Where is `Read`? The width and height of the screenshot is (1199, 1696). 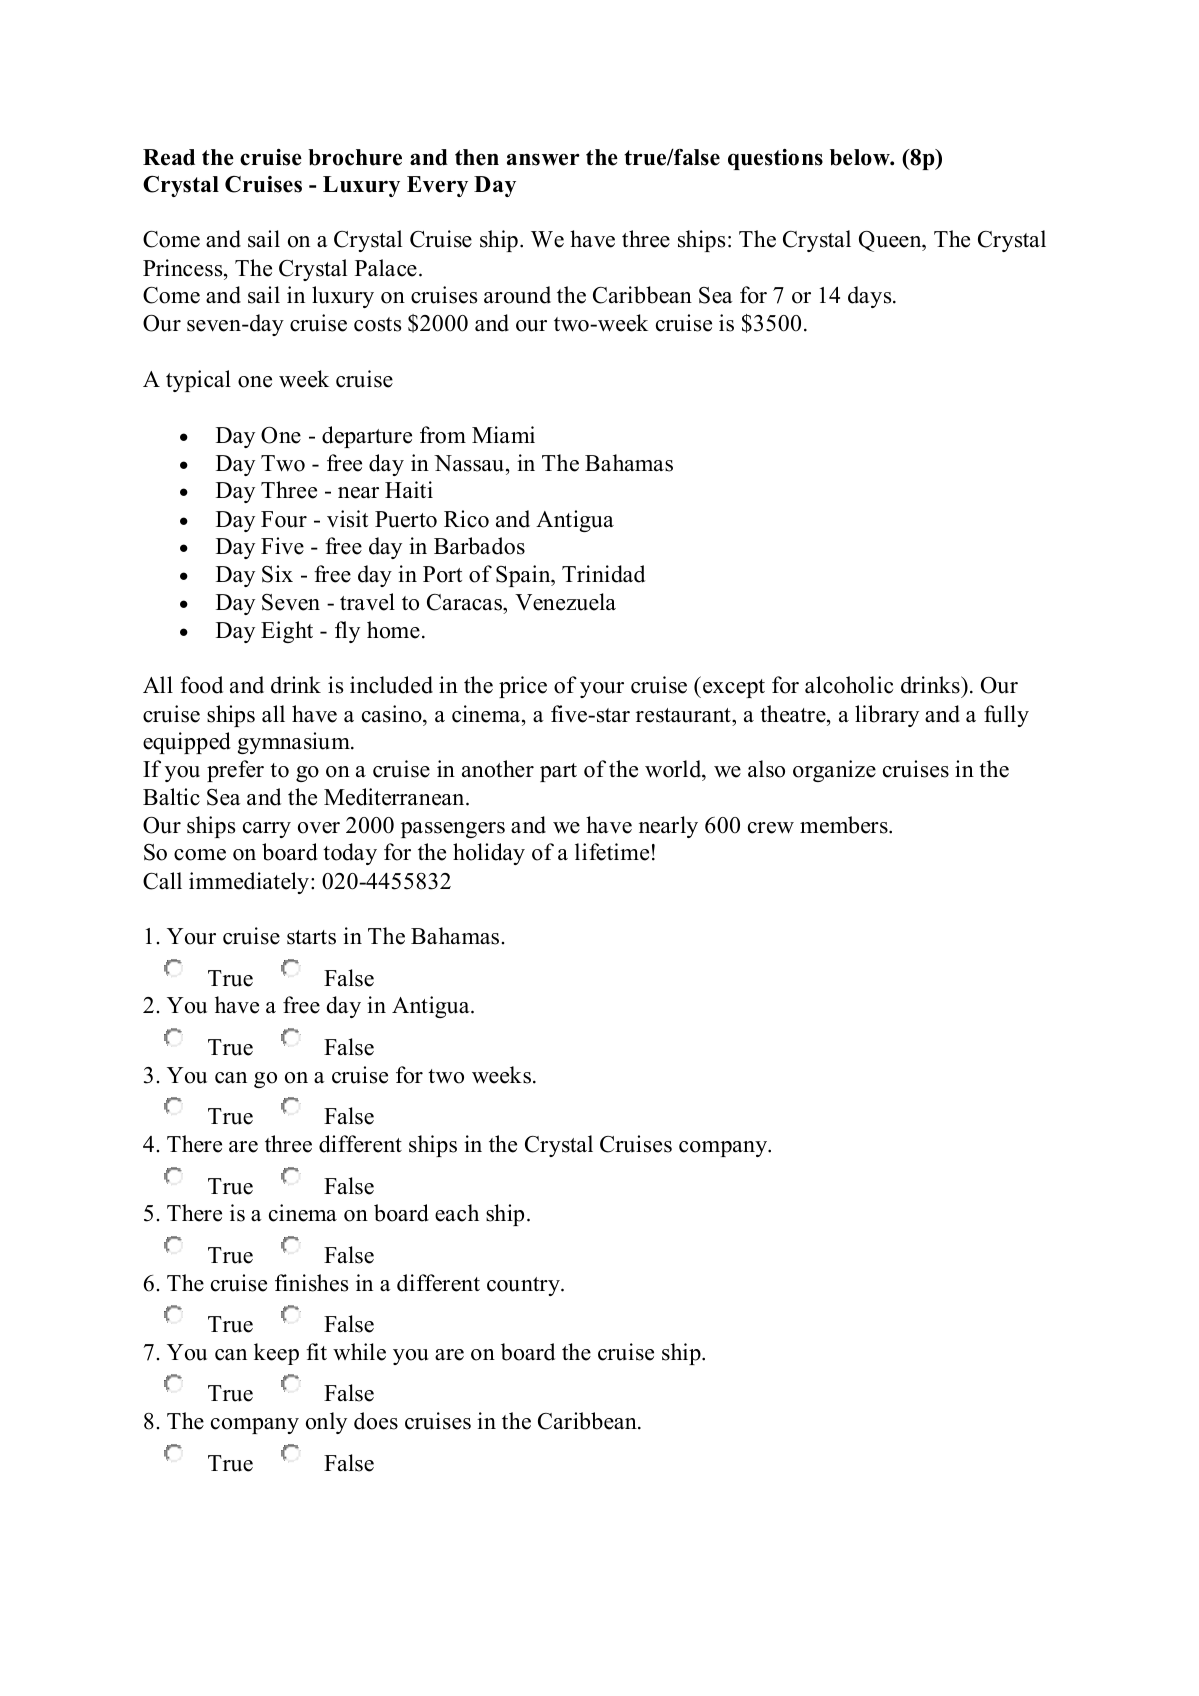 Read is located at coordinates (169, 157).
